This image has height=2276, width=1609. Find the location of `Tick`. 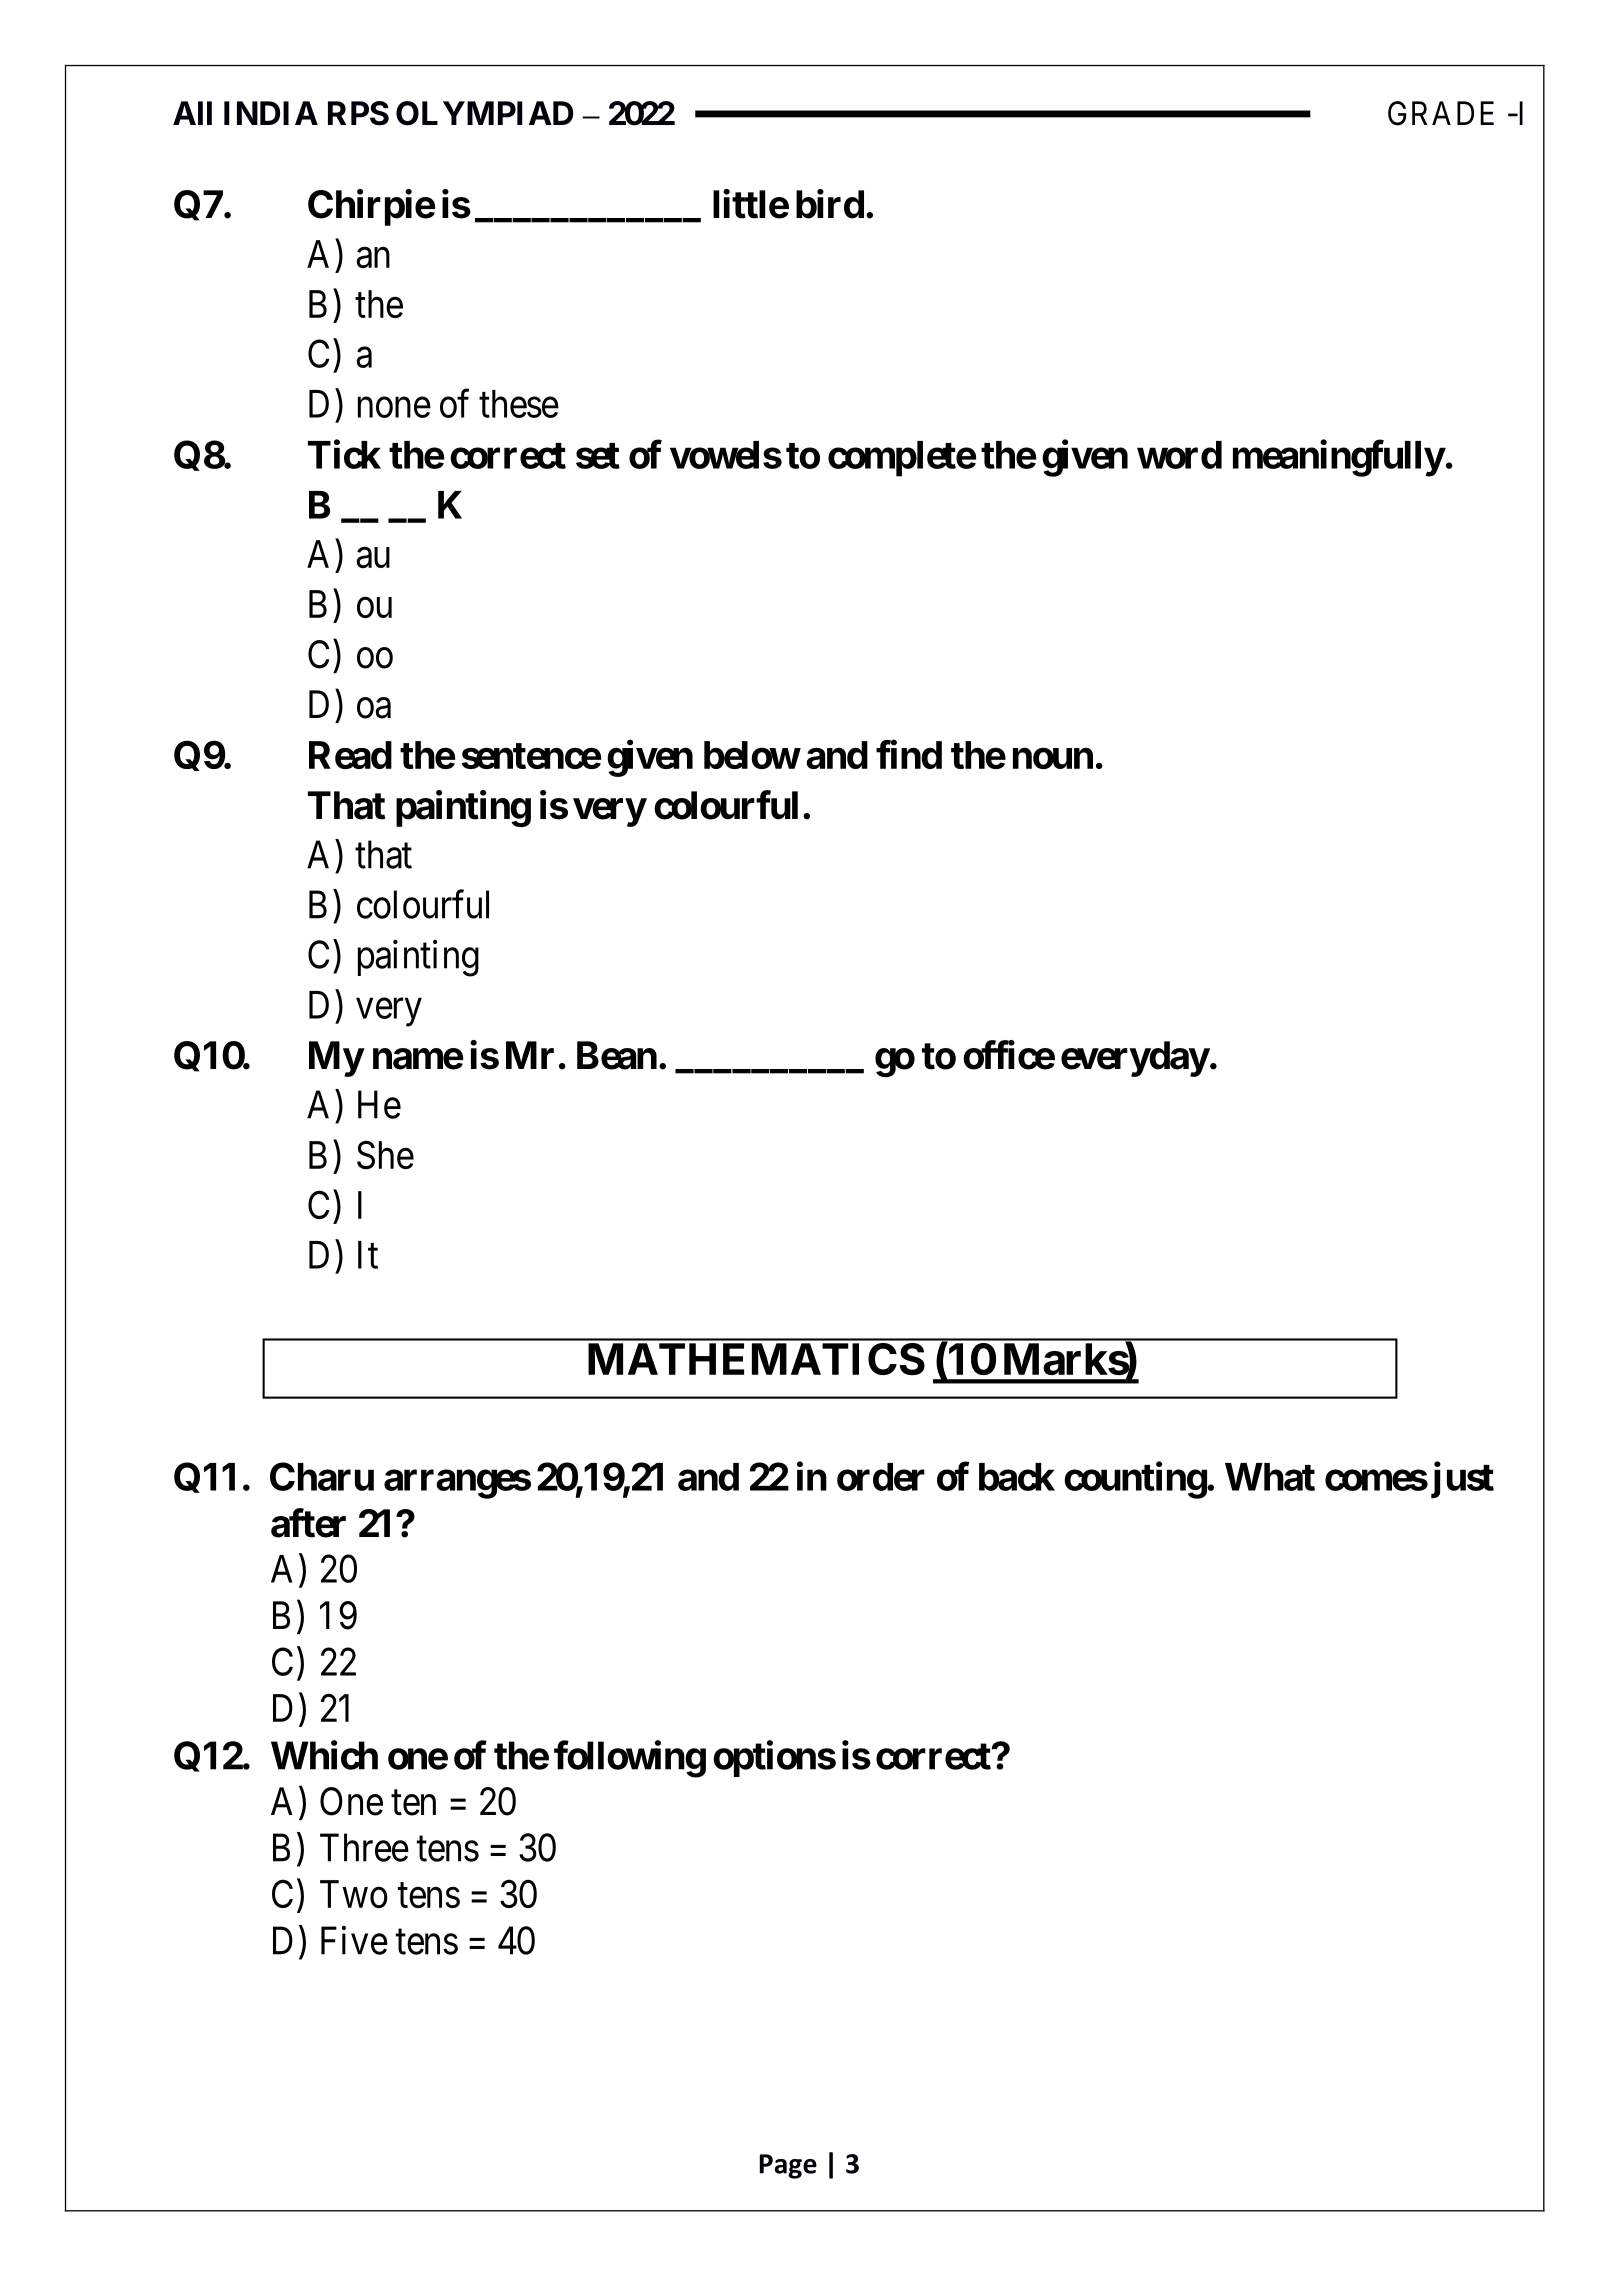

Tick is located at coordinates (344, 454).
